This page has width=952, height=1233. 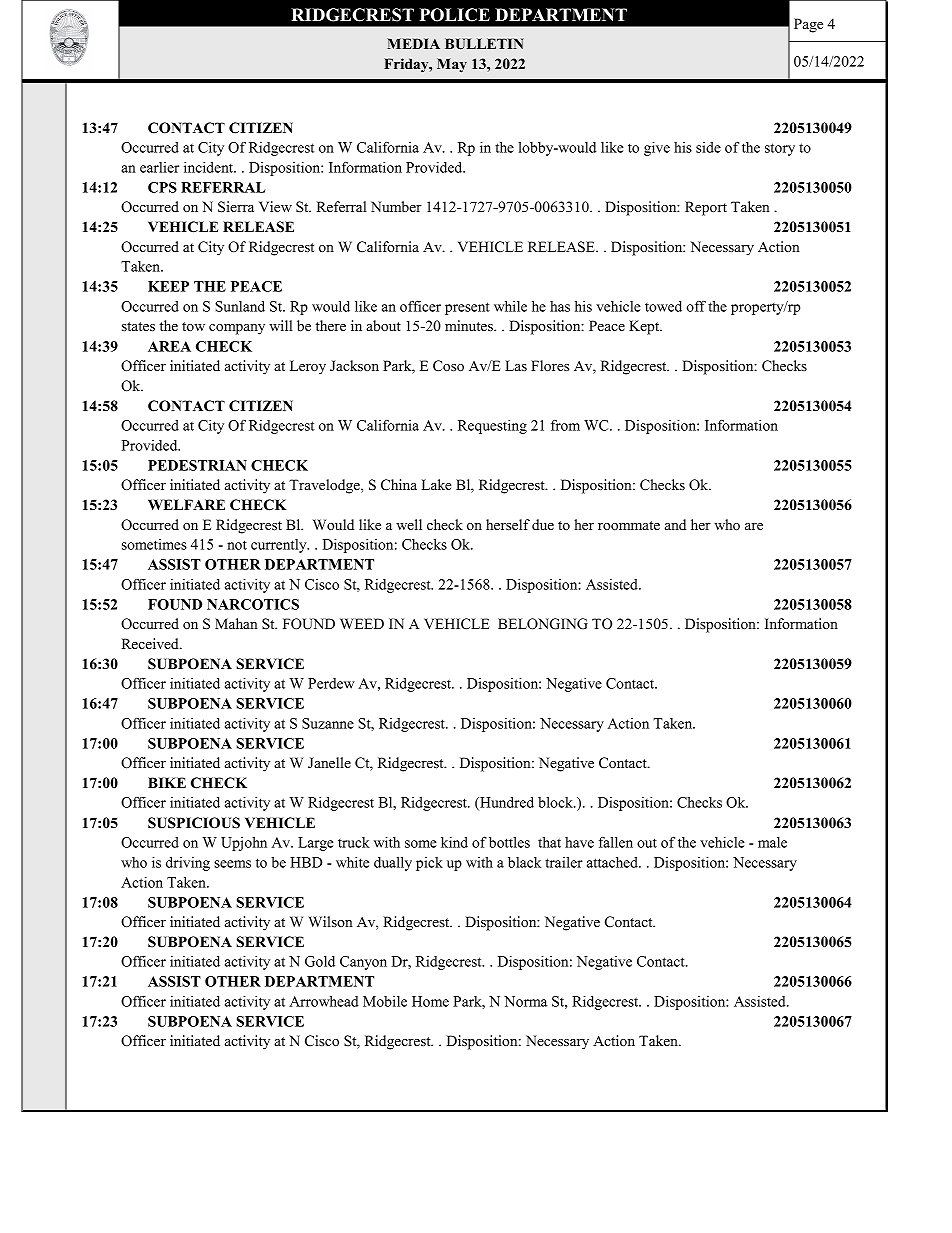 I want to click on BULLETIN, so click(x=484, y=44).
